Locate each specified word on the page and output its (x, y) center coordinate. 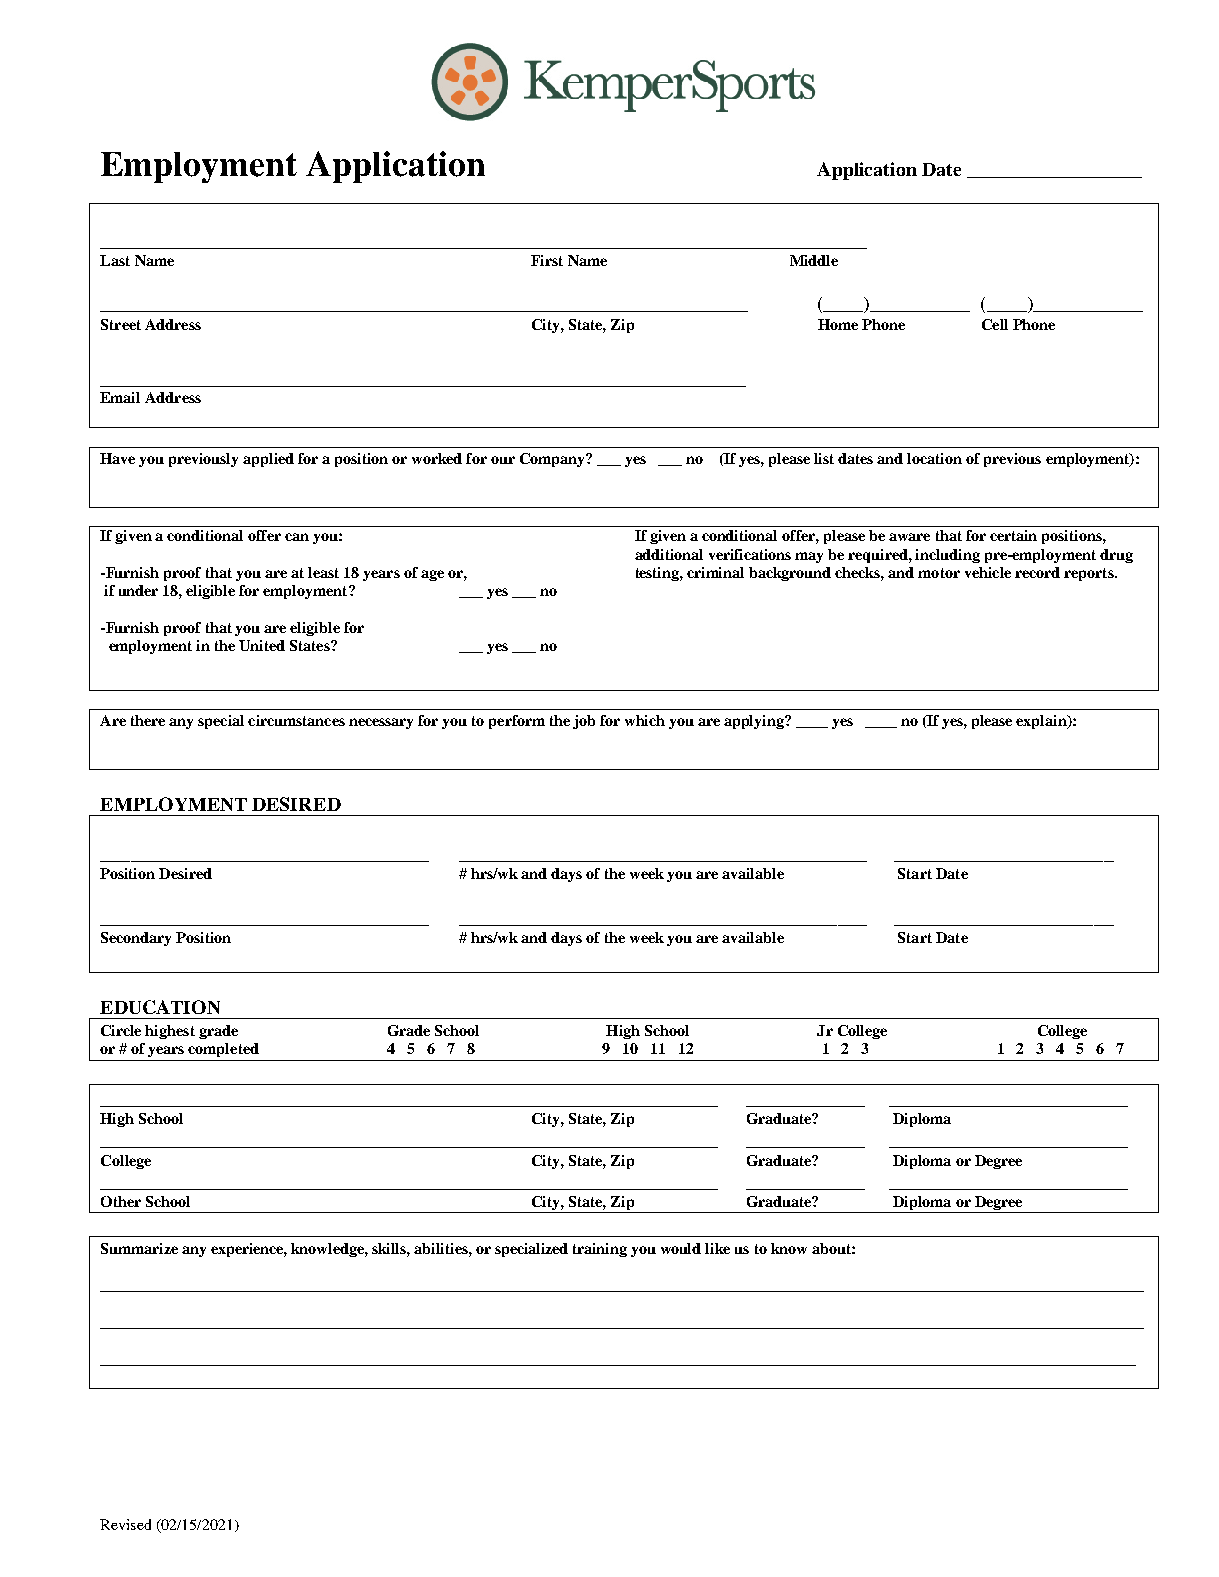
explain (1042, 722)
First (547, 260)
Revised (125, 1524)
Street (121, 324)
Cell (995, 324)
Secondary (136, 939)
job (584, 722)
